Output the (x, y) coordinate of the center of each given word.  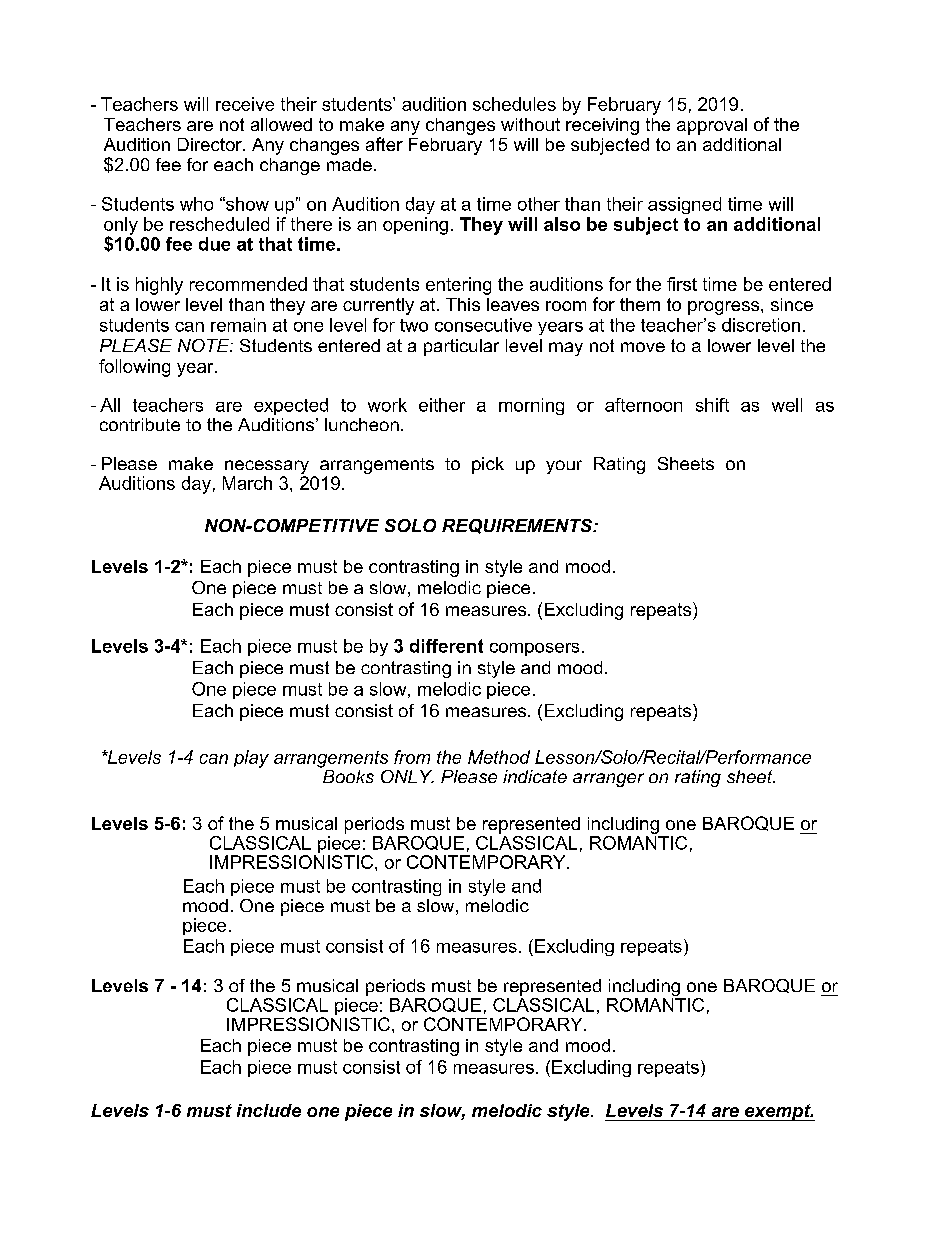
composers (534, 649)
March (247, 483)
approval (712, 126)
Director (211, 144)
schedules (514, 104)
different (446, 646)
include (269, 1110)
